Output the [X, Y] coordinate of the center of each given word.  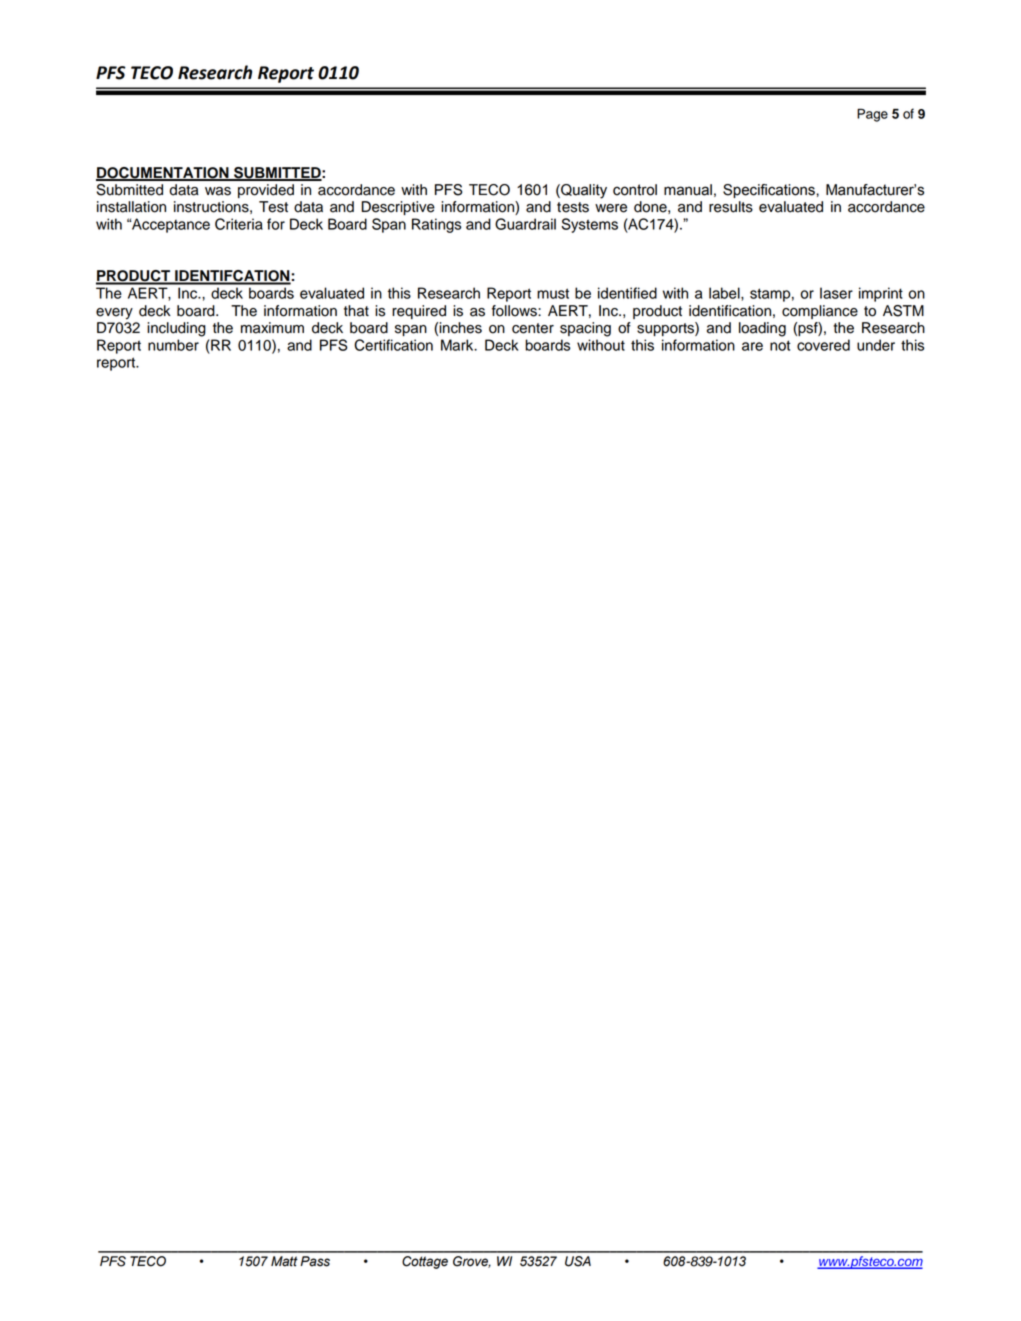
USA [578, 1261]
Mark [458, 345]
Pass [315, 1261]
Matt [284, 1261]
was [218, 191]
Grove [472, 1262]
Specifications [770, 191]
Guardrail [525, 224]
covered [823, 345]
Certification [393, 345]
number [173, 345]
